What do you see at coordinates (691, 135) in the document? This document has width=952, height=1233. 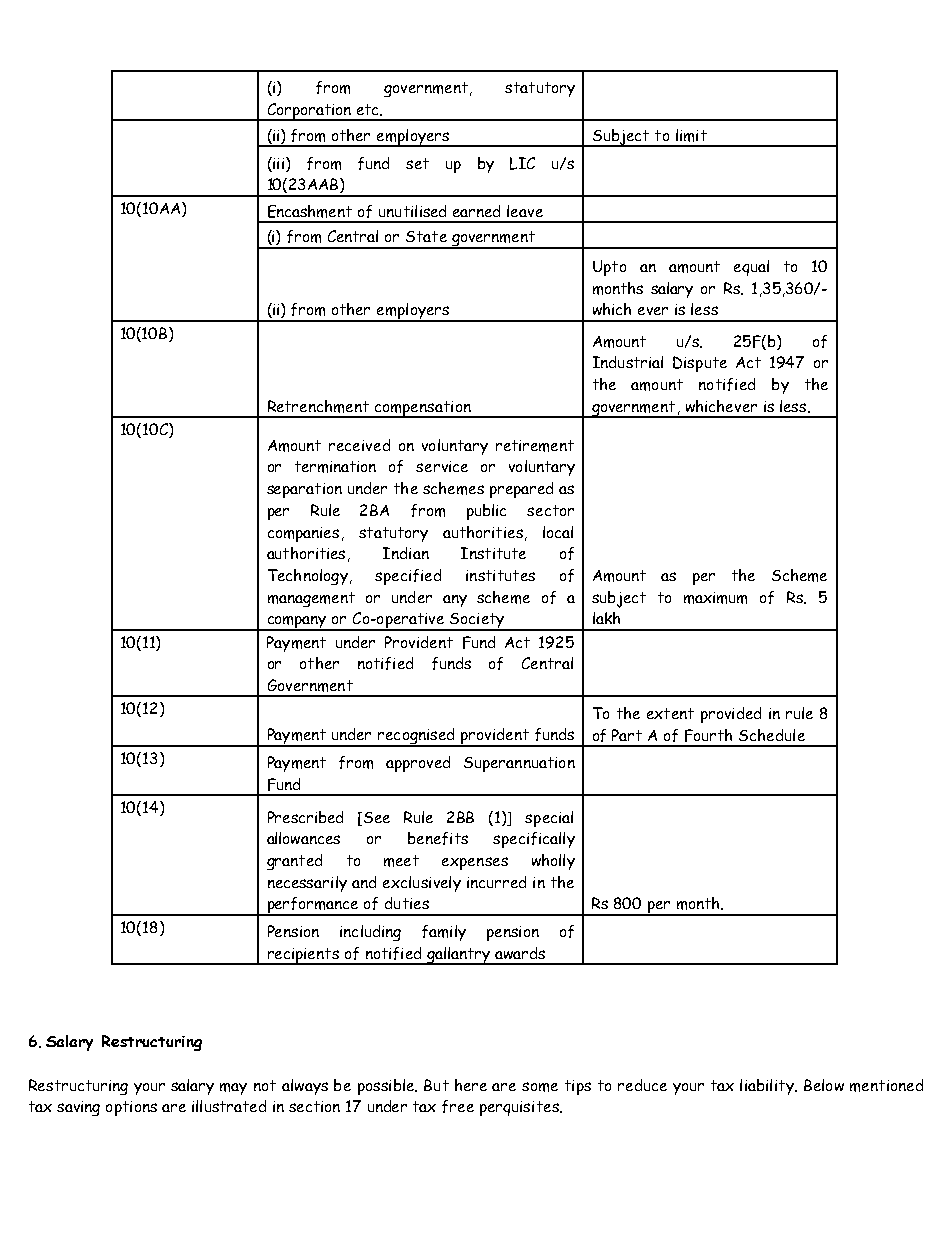 I see `limit` at bounding box center [691, 135].
